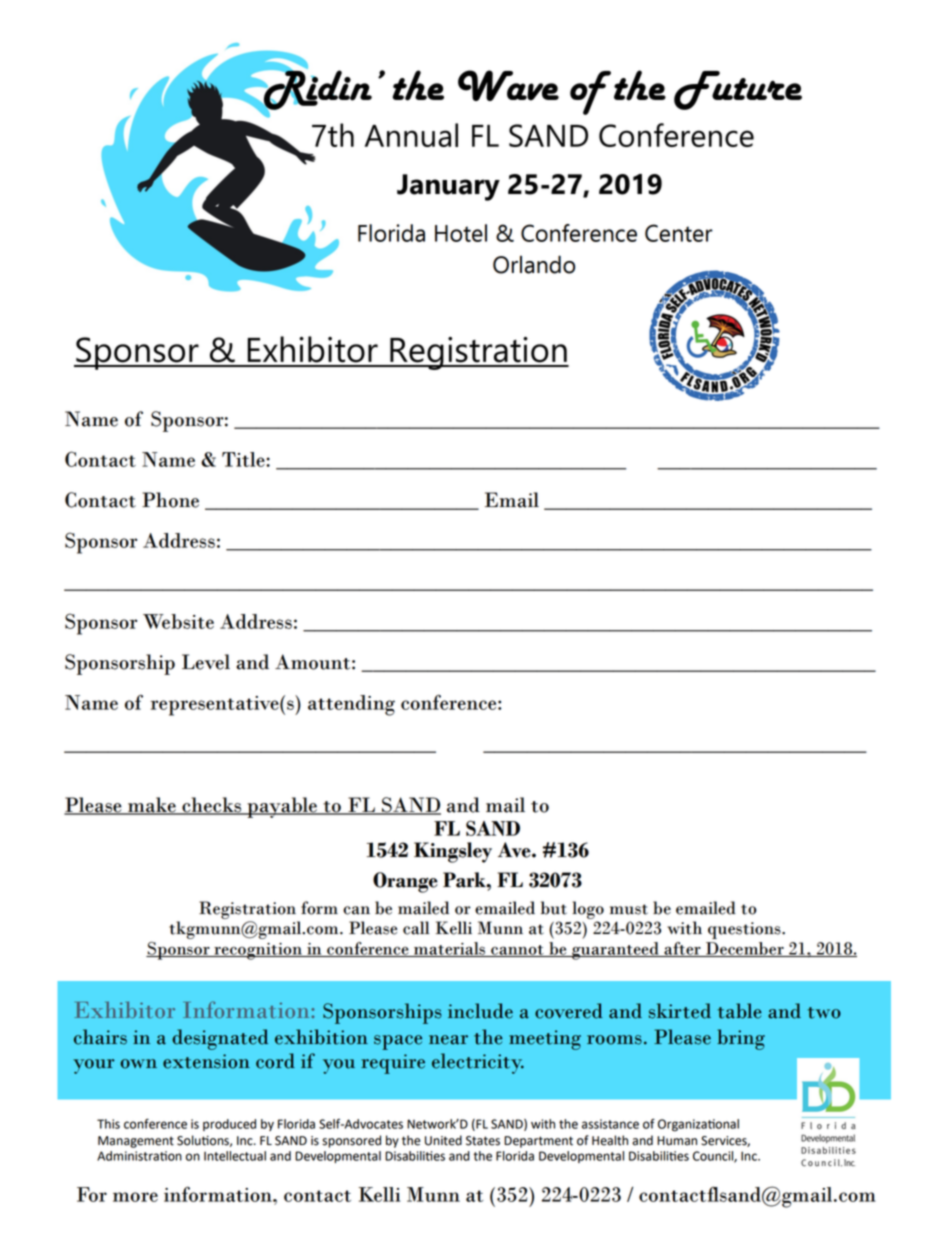 Image resolution: width=952 pixels, height=1233 pixels. What do you see at coordinates (534, 264) in the page?
I see `Orlando` at bounding box center [534, 264].
